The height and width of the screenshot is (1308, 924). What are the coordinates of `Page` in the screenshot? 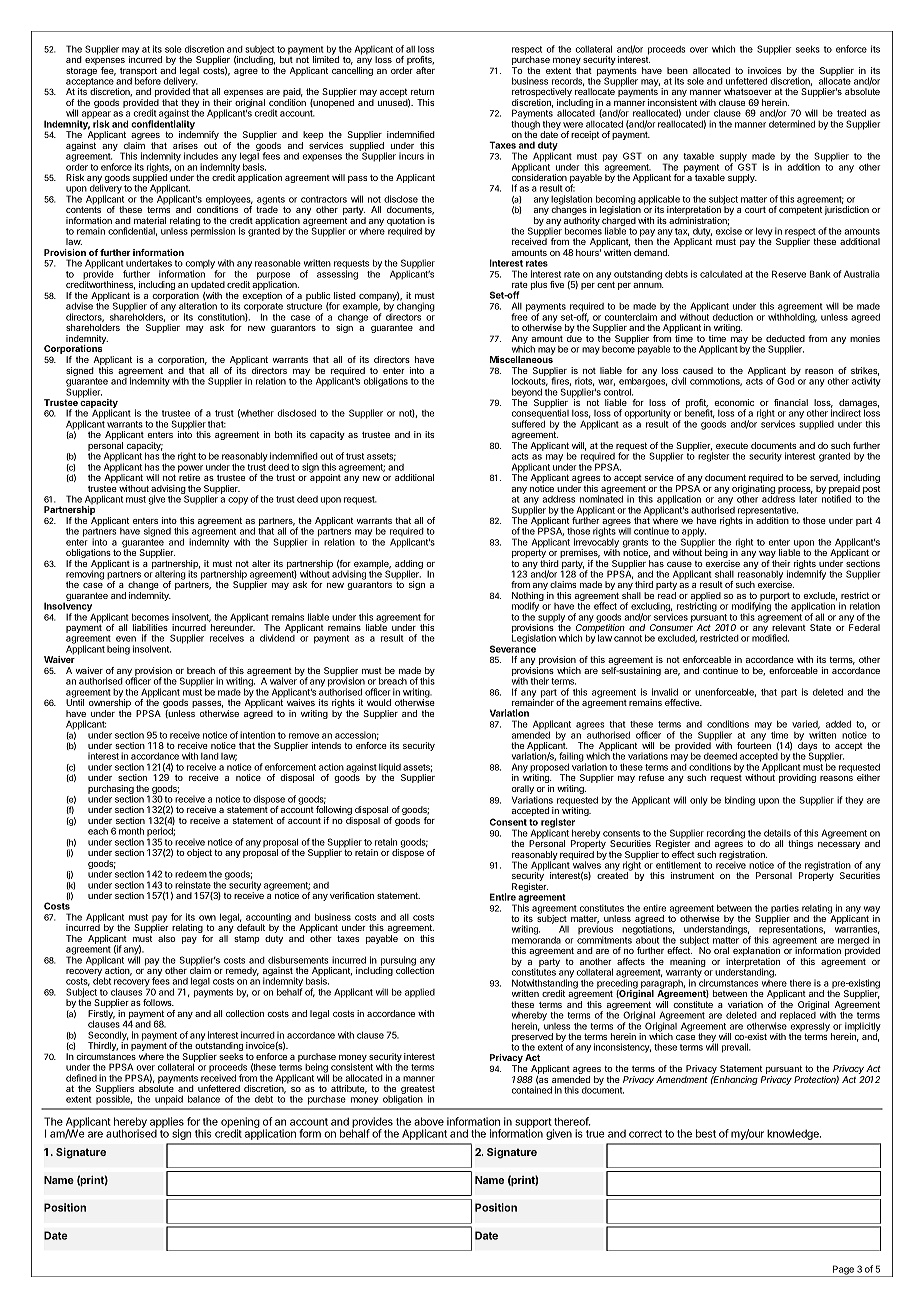 It's located at (843, 1271).
